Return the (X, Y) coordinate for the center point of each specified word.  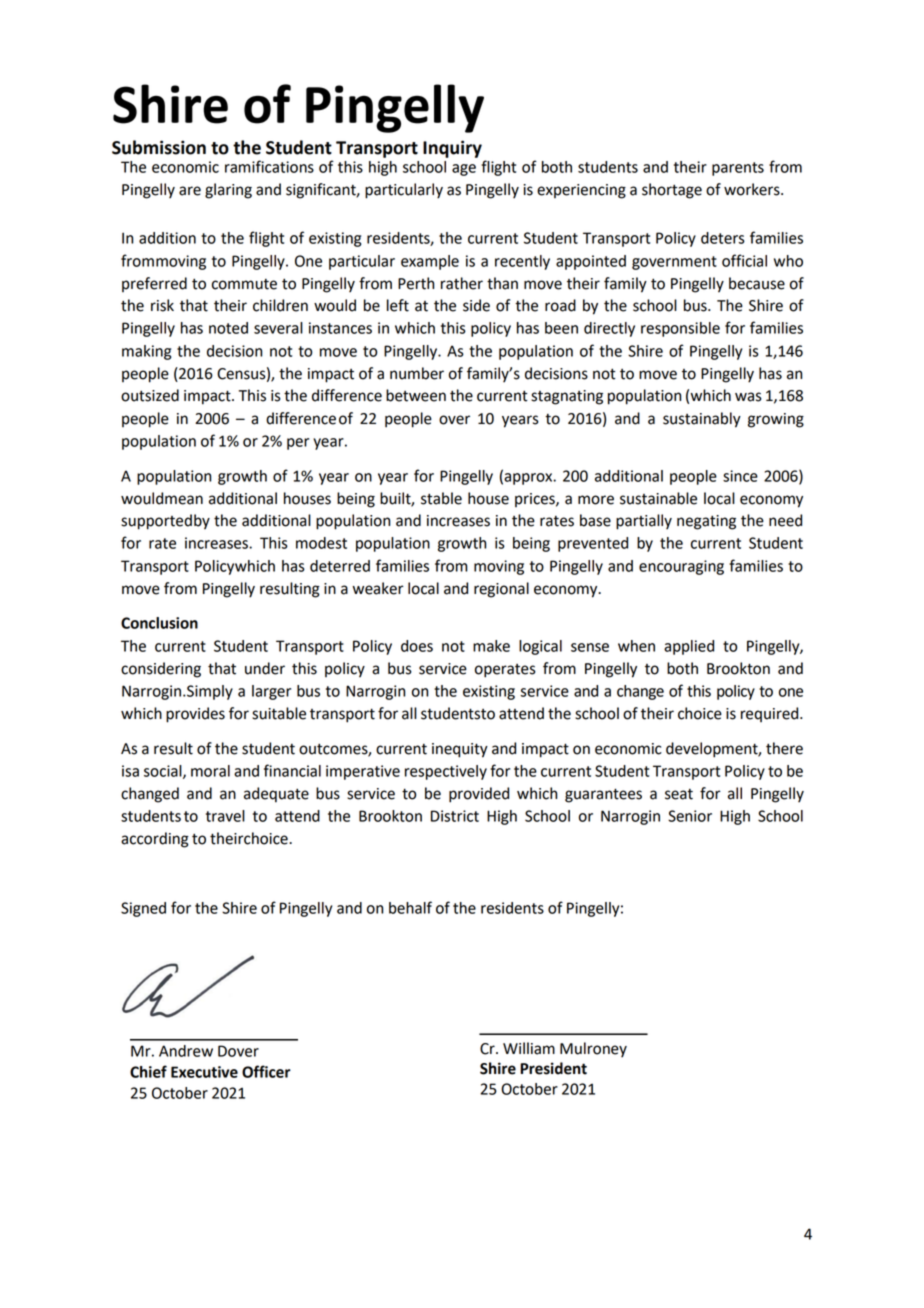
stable (441, 498)
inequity (460, 750)
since (740, 476)
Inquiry (452, 149)
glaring (228, 191)
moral (210, 771)
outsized (150, 395)
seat (679, 794)
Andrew (186, 1051)
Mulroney (593, 1049)
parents (738, 169)
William (529, 1048)
